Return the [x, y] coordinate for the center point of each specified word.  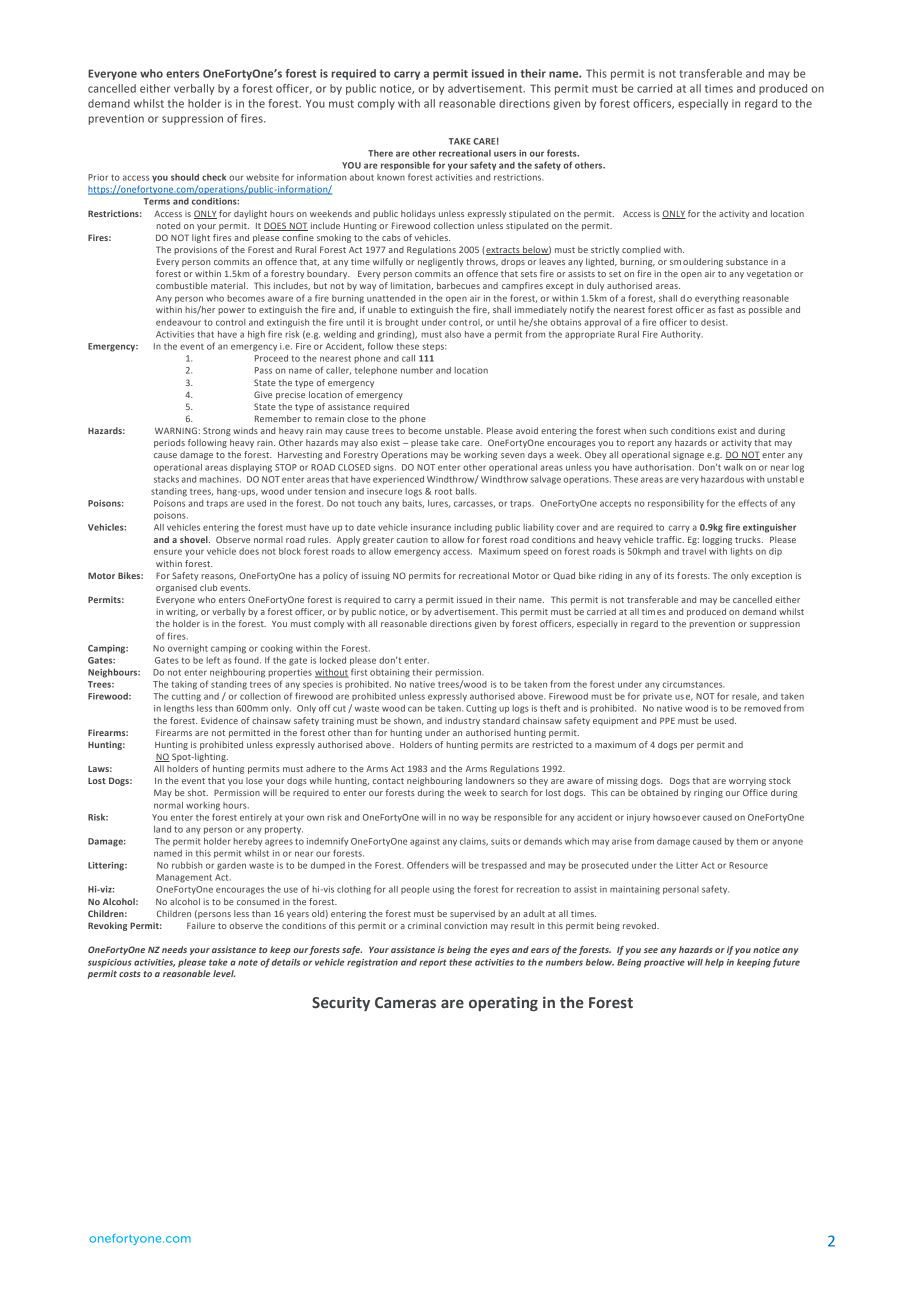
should [185, 177]
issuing [376, 576]
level [224, 973]
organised [176, 588]
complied [641, 250]
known [391, 177]
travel [694, 551]
